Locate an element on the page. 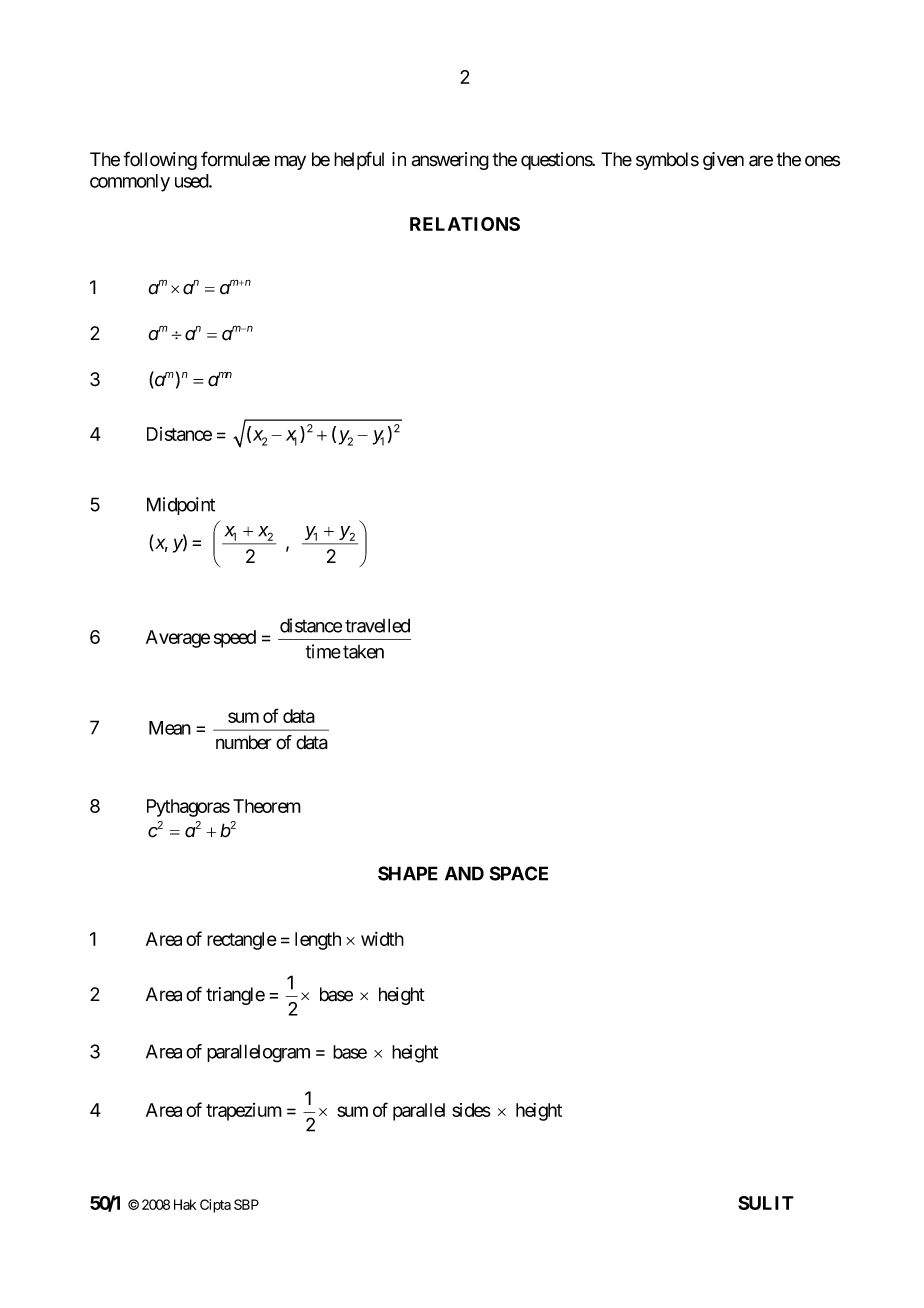  symbols is located at coordinates (667, 161).
